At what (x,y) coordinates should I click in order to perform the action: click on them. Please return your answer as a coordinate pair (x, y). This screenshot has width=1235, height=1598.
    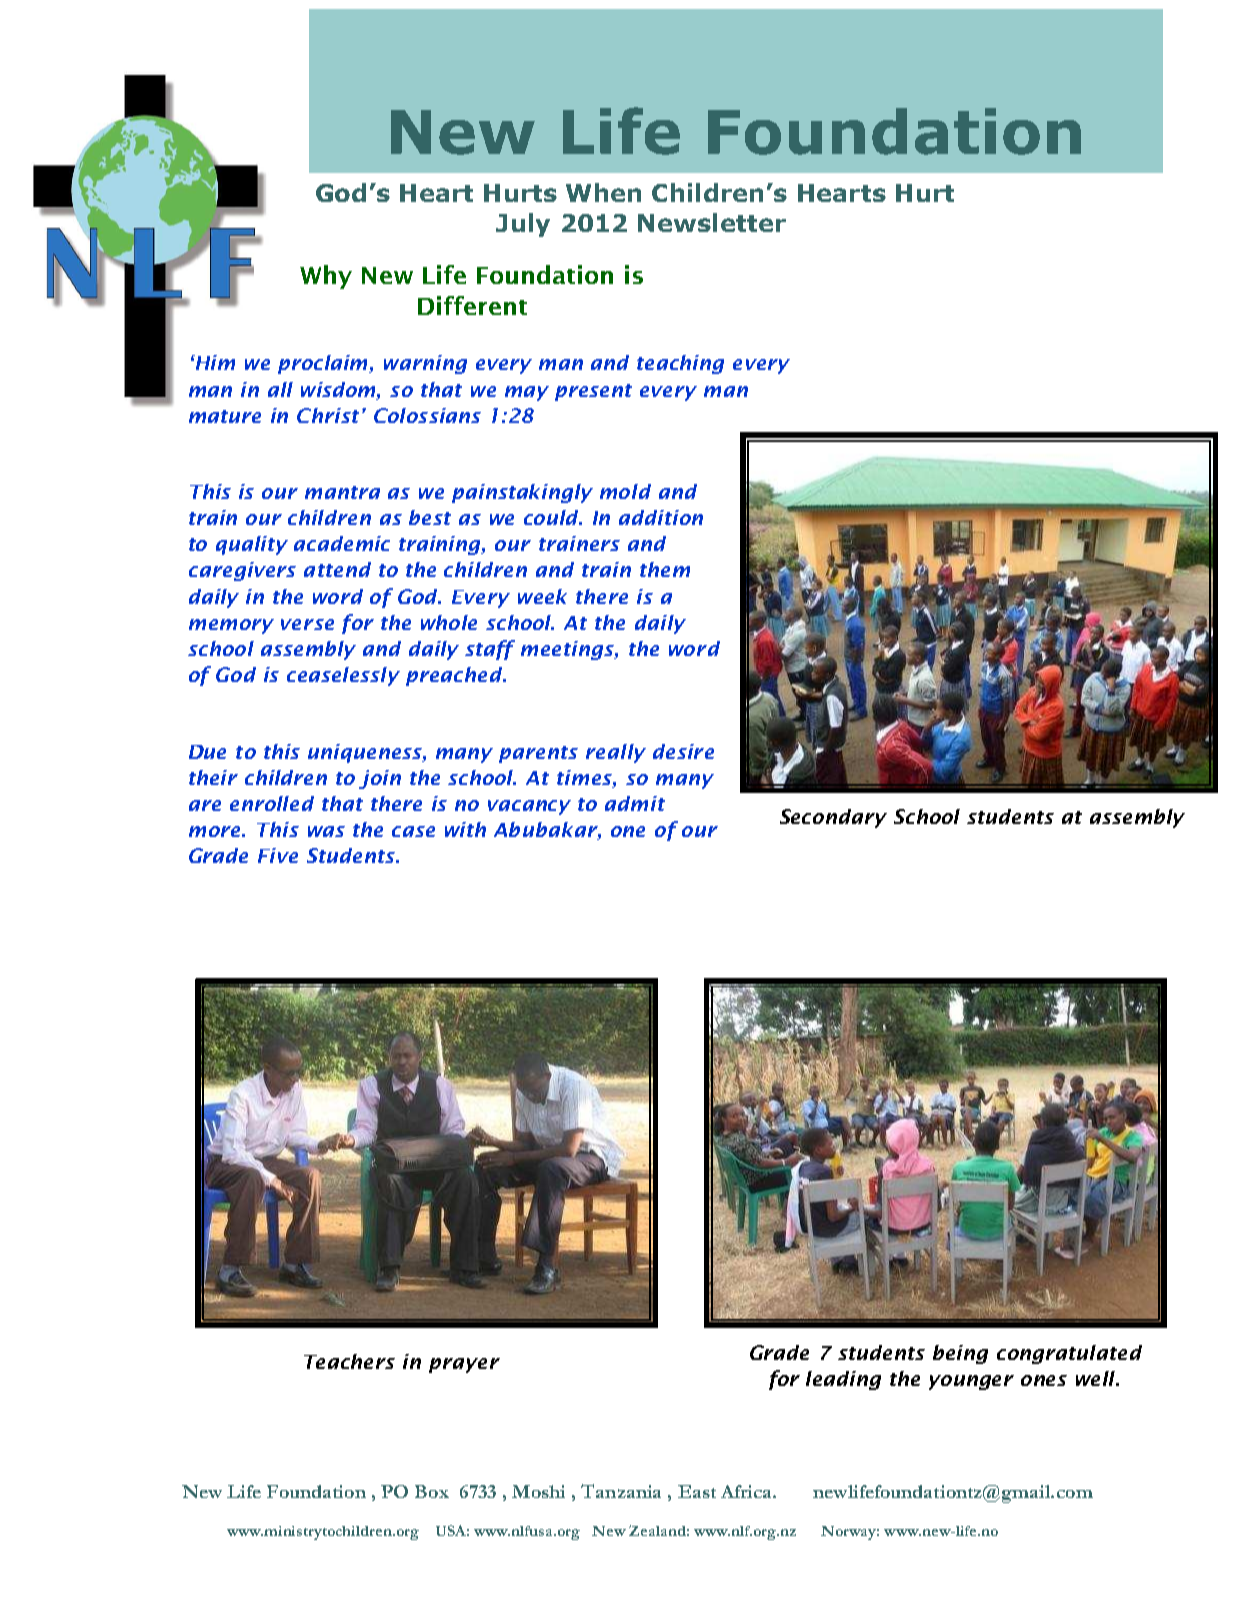
    Looking at the image, I should click on (665, 569).
